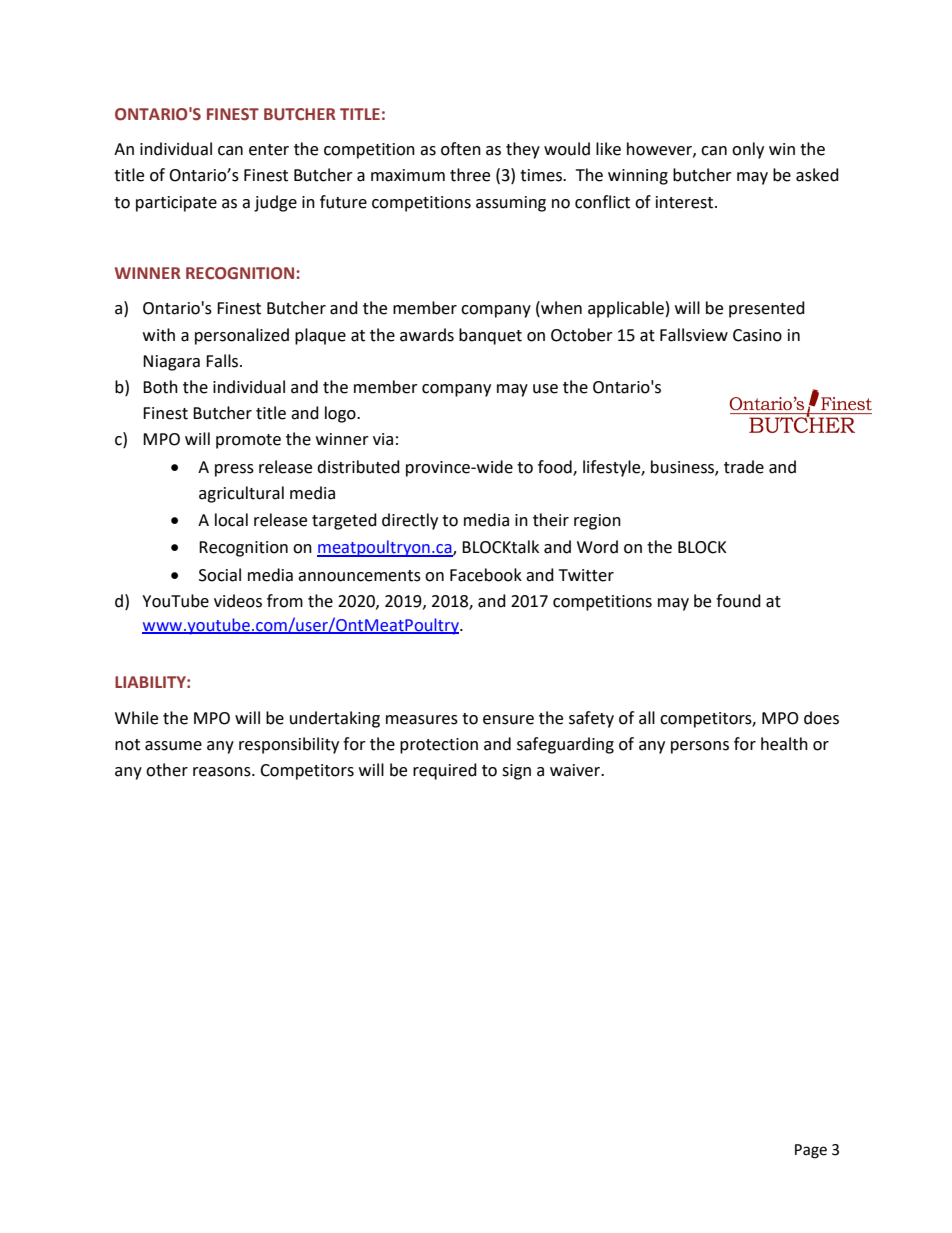  I want to click on found, so click(738, 601).
